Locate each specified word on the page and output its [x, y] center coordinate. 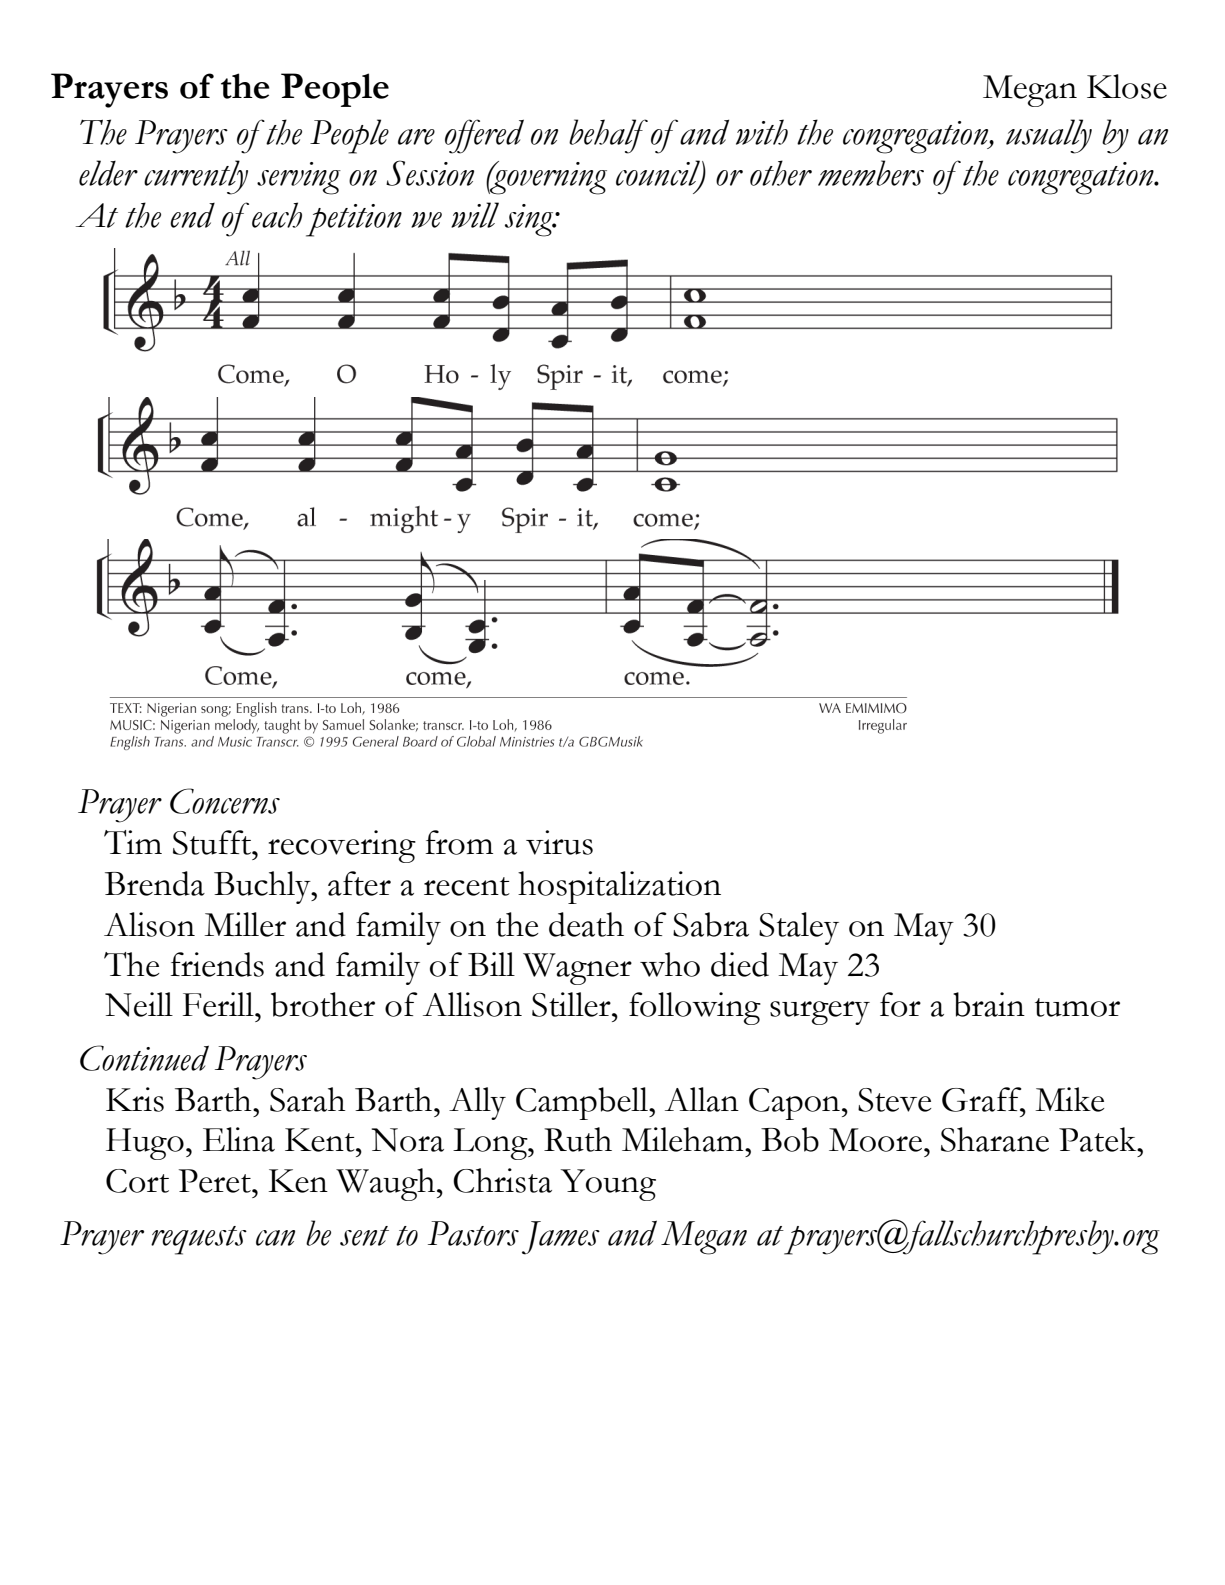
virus [559, 842]
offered [484, 136]
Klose [1127, 86]
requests [199, 1240]
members [871, 173]
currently [196, 177]
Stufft [213, 842]
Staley [799, 928]
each [277, 215]
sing [530, 220]
